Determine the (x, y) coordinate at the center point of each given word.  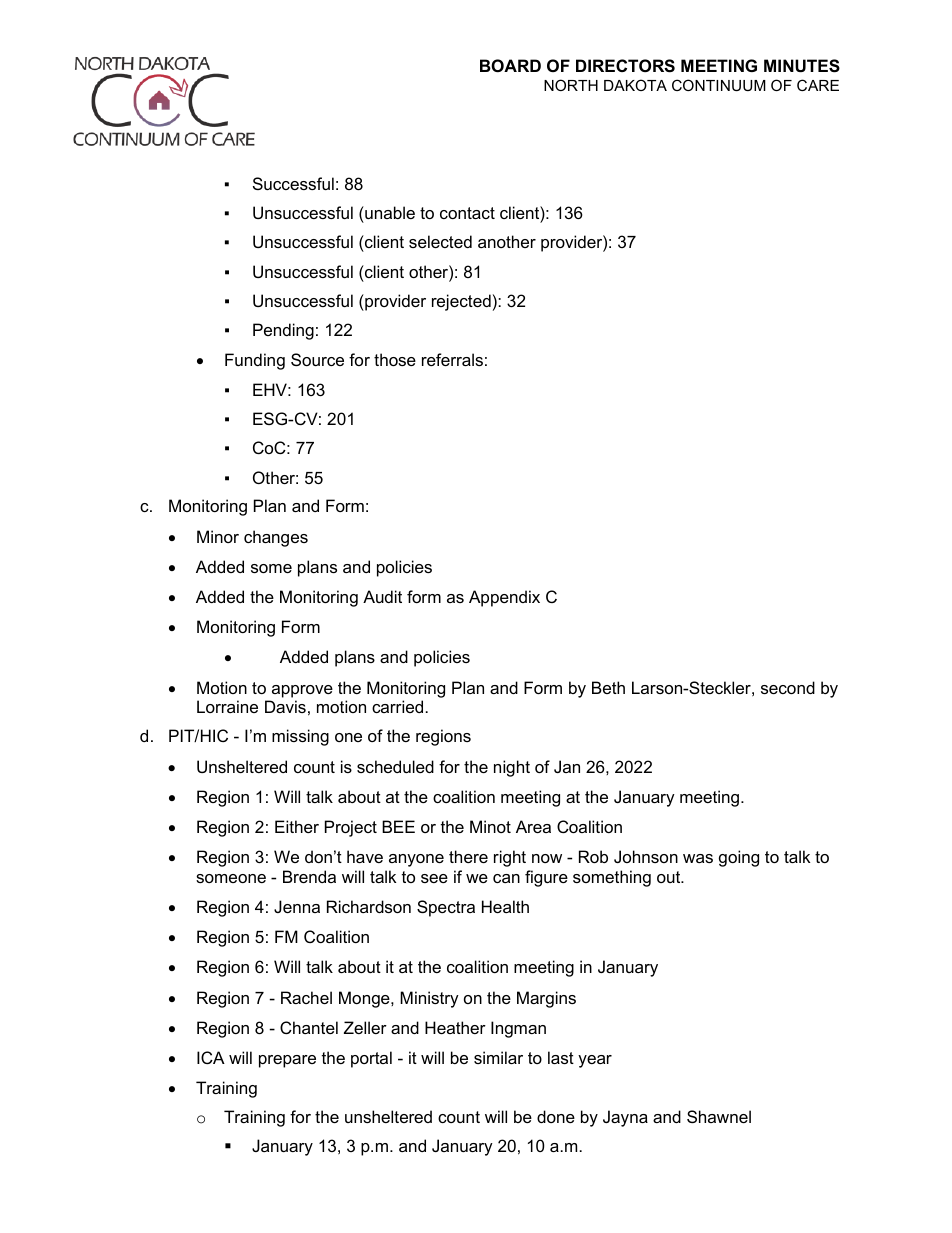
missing (300, 737)
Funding (255, 361)
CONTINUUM (719, 85)
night (512, 768)
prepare (287, 1061)
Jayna (625, 1118)
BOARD (510, 65)
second (788, 687)
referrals (452, 359)
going (739, 858)
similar (498, 1057)
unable (389, 212)
